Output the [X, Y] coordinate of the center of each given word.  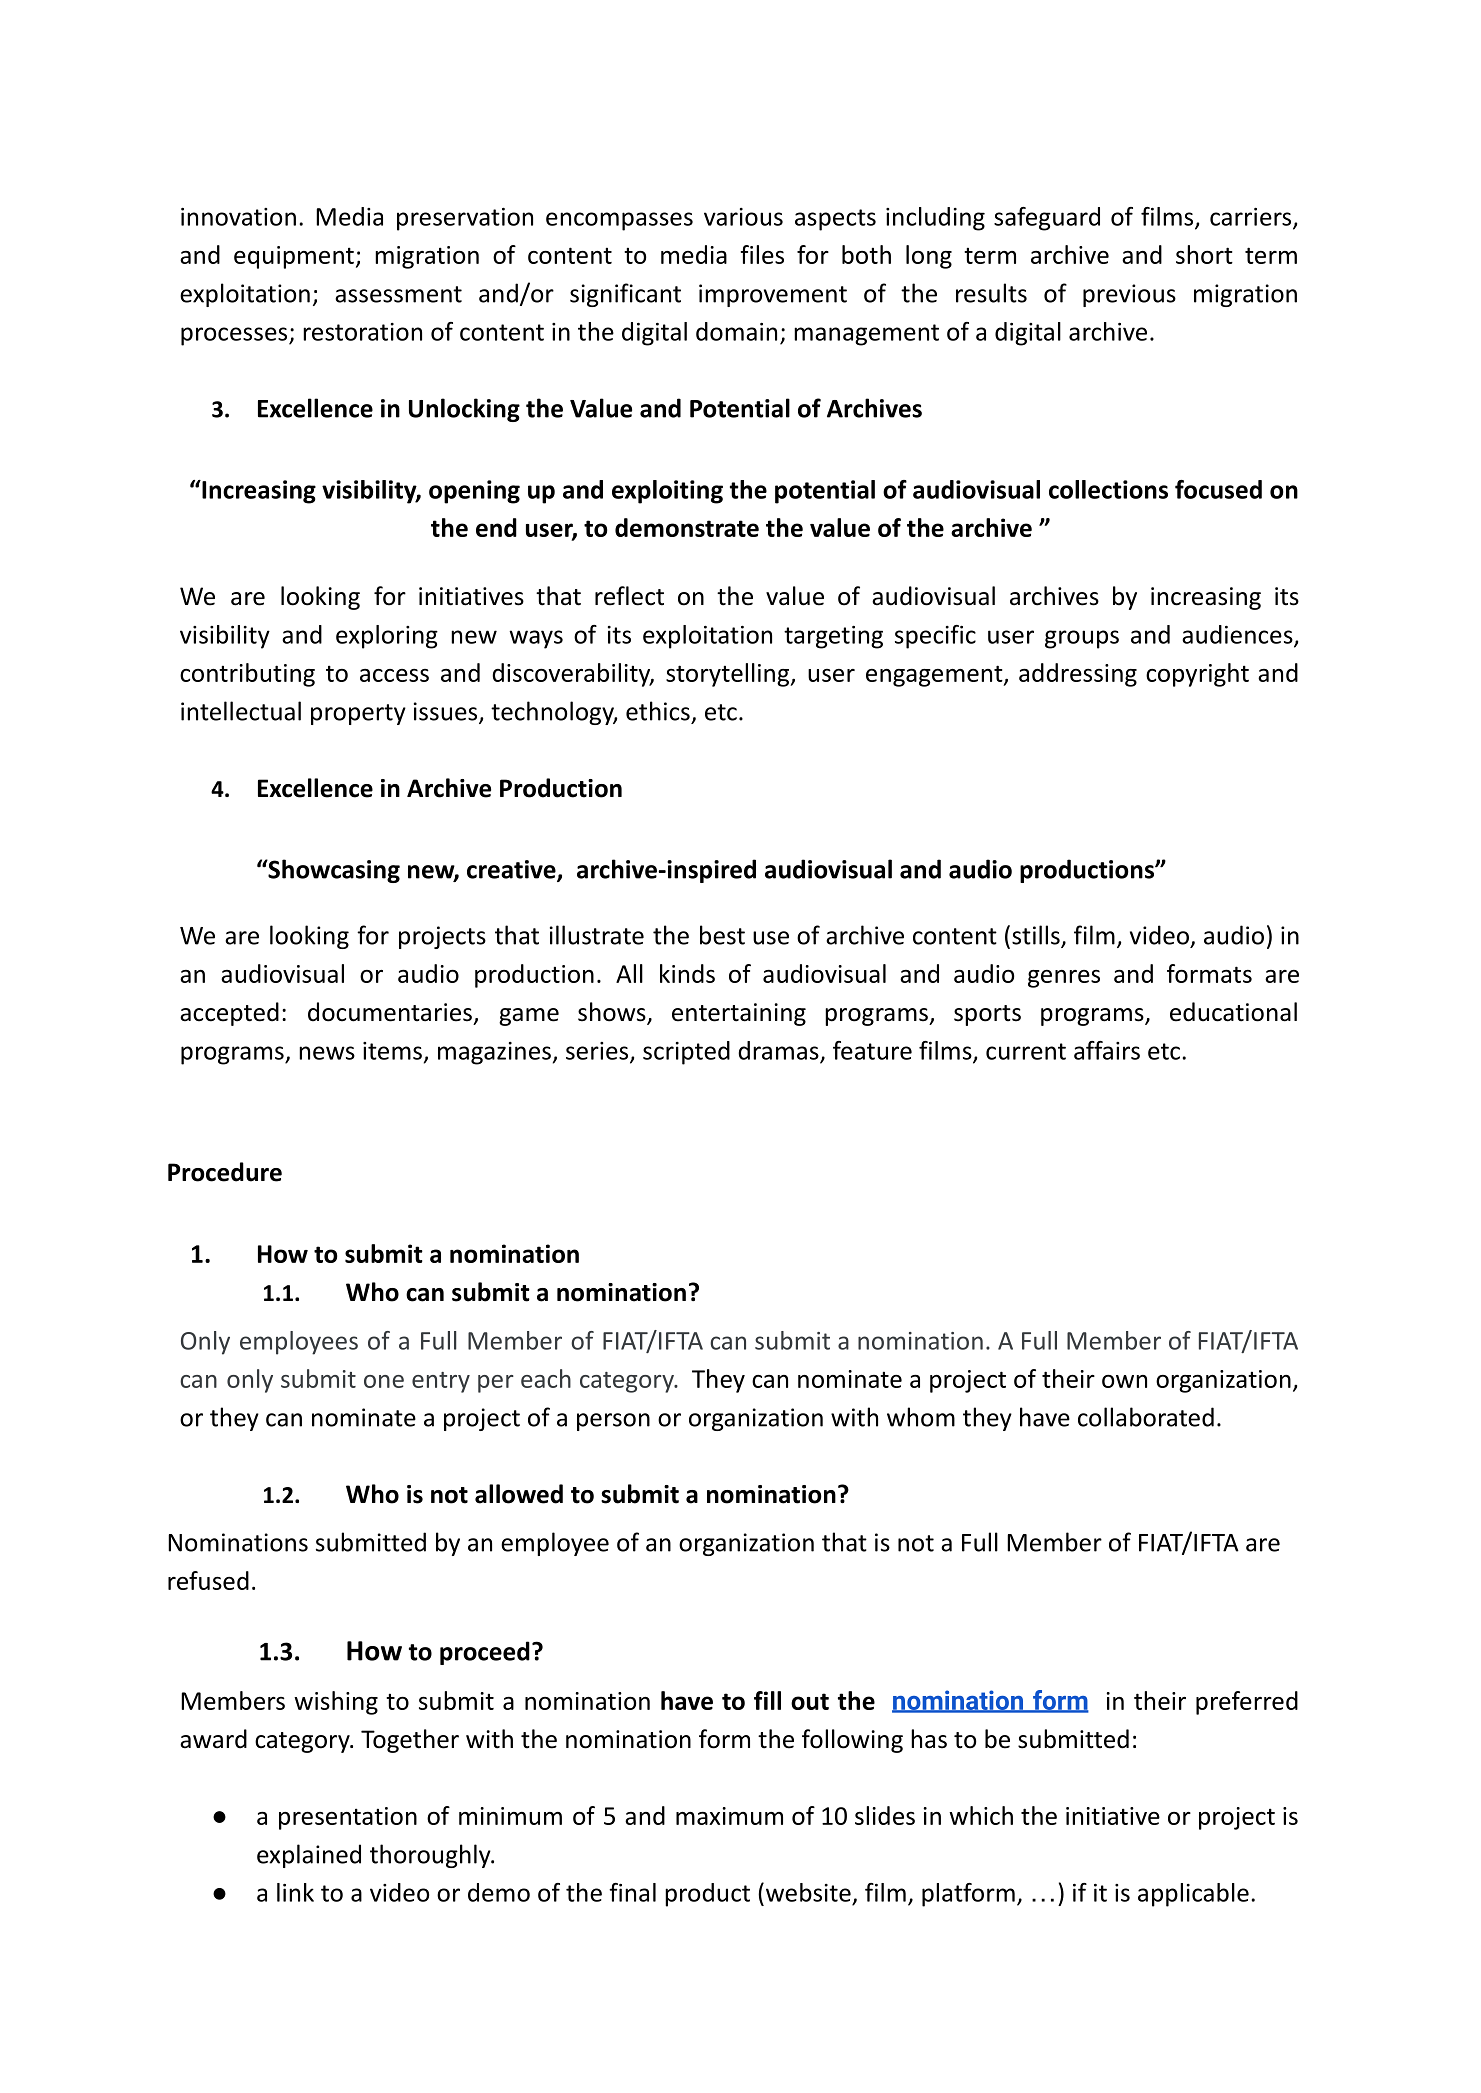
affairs [1107, 1050]
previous [1129, 295]
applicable [1193, 1895]
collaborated [1146, 1417]
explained [309, 1856]
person [613, 1422]
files [762, 254]
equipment [294, 257]
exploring [387, 637]
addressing [1078, 675]
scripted [686, 1053]
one [384, 1381]
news [327, 1053]
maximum [729, 1816]
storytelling [728, 675]
